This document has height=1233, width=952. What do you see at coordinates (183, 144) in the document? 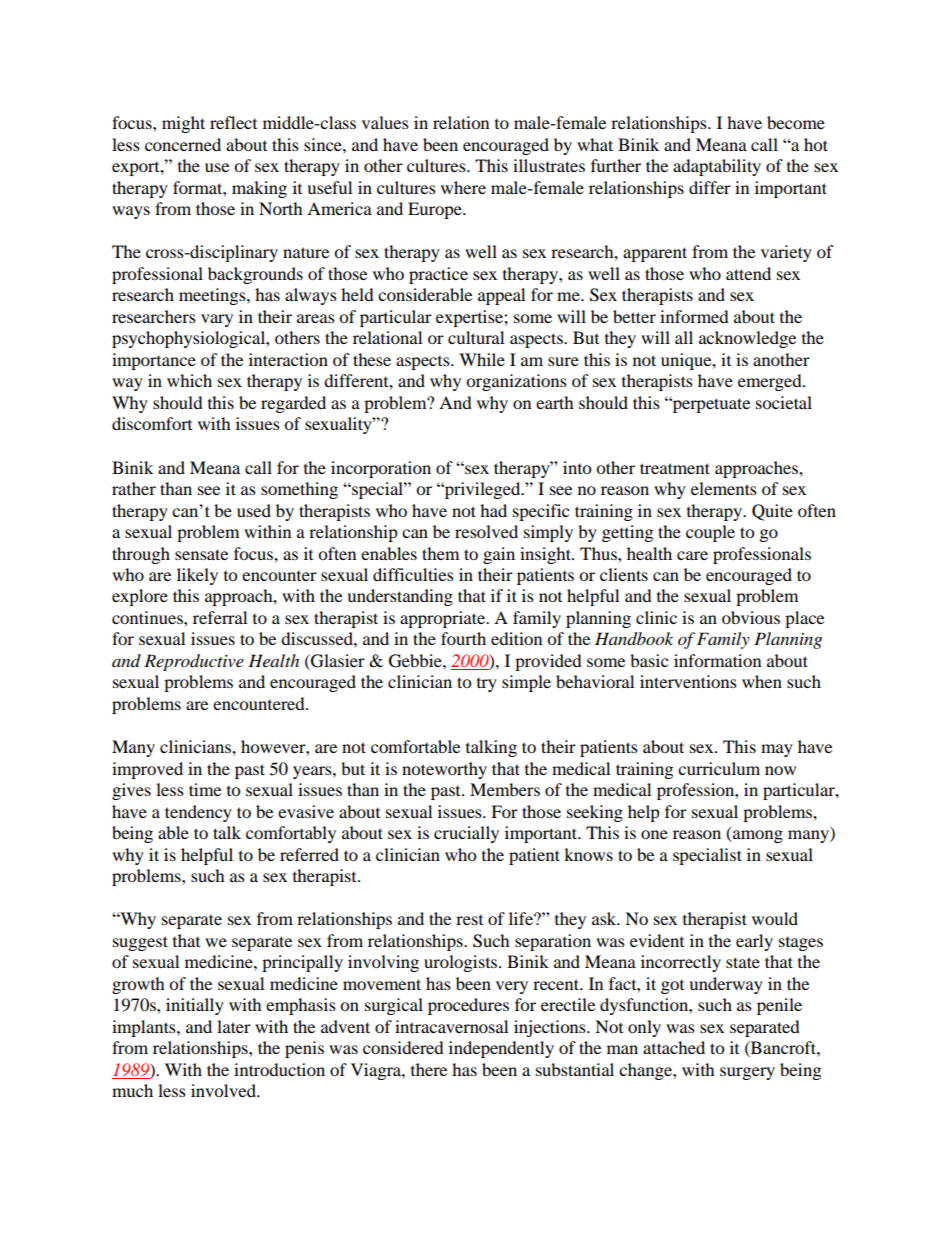
I see `concerned` at bounding box center [183, 144].
